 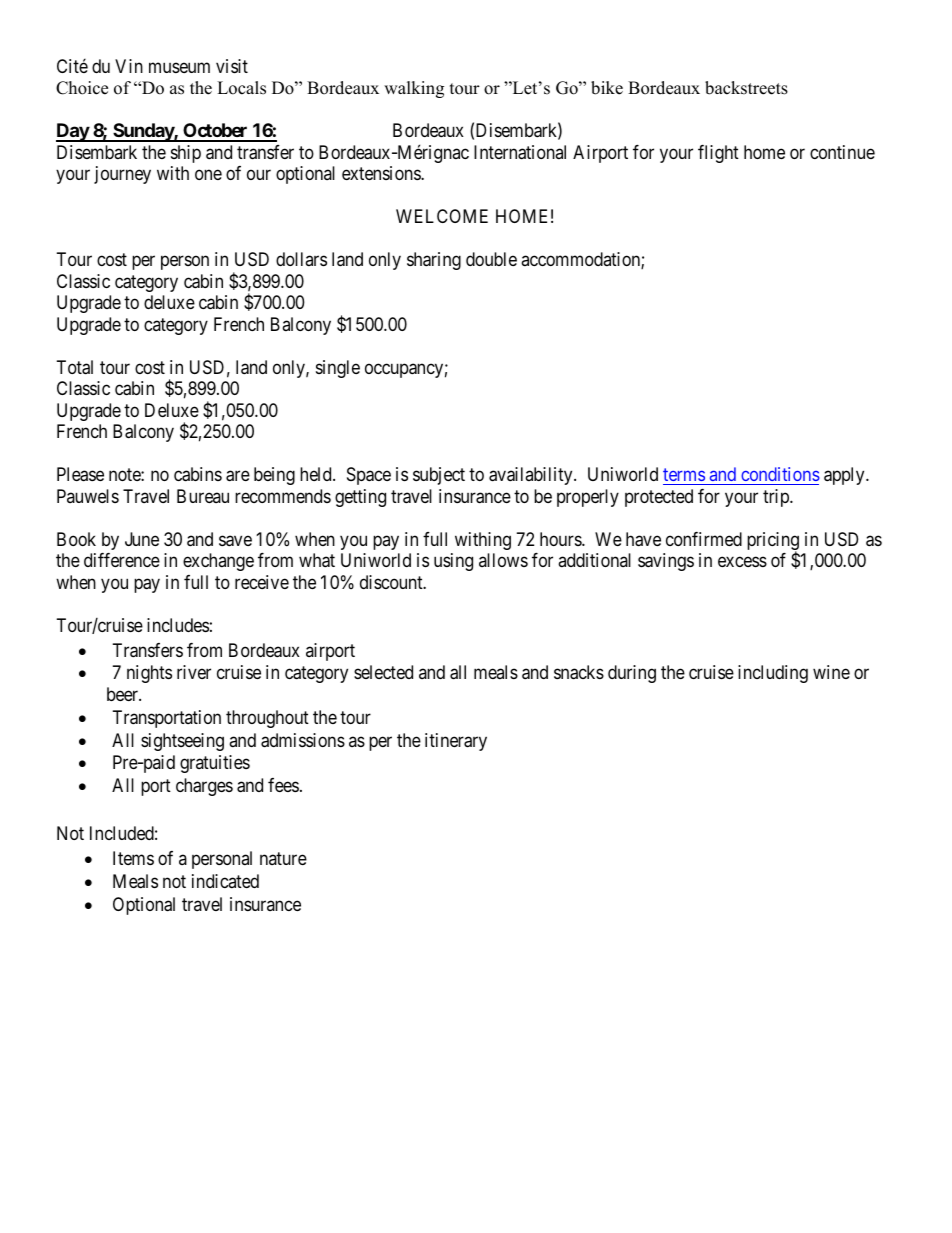 I want to click on museum, so click(x=179, y=67).
